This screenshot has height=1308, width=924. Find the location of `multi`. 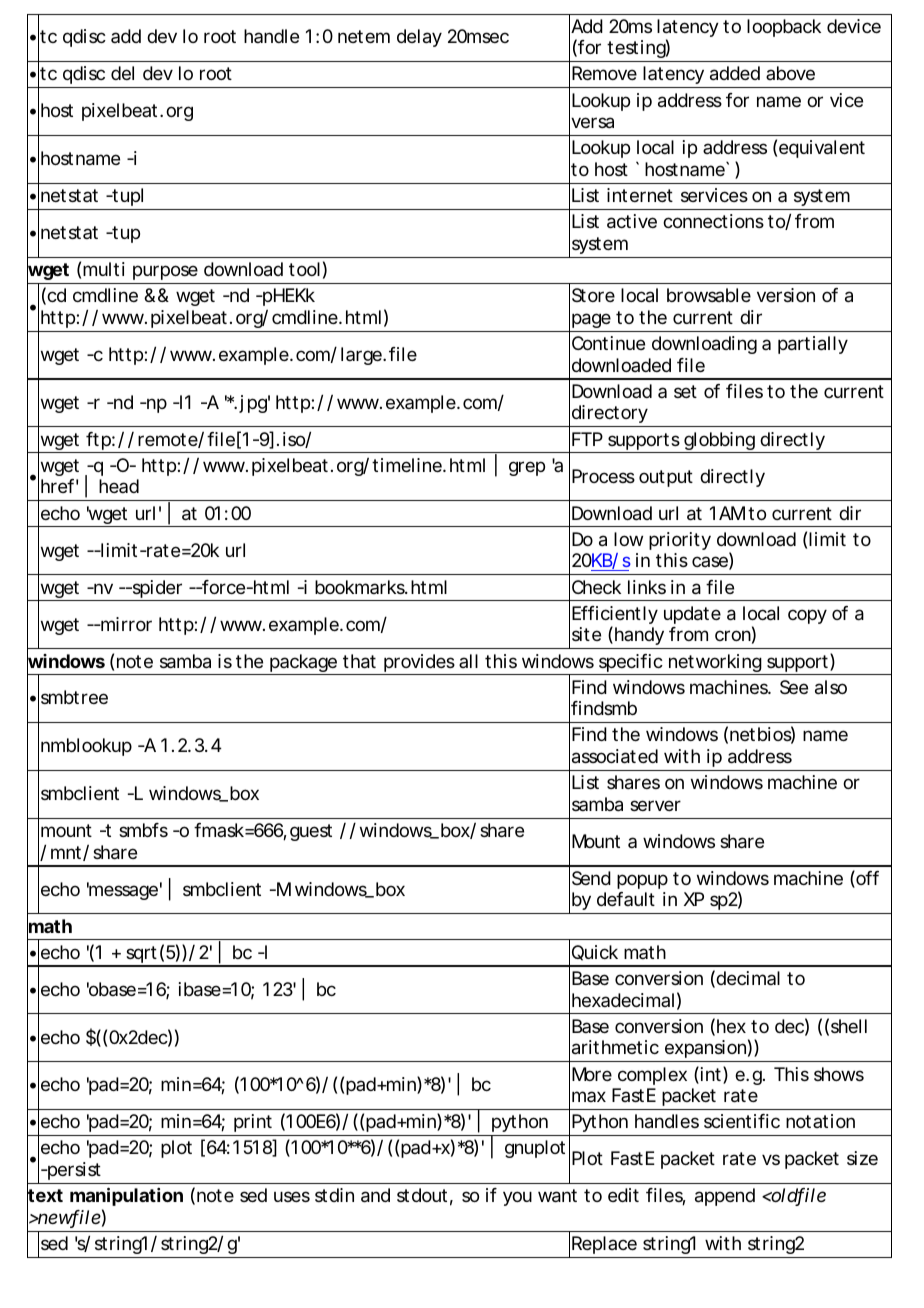

multi is located at coordinates (104, 269).
